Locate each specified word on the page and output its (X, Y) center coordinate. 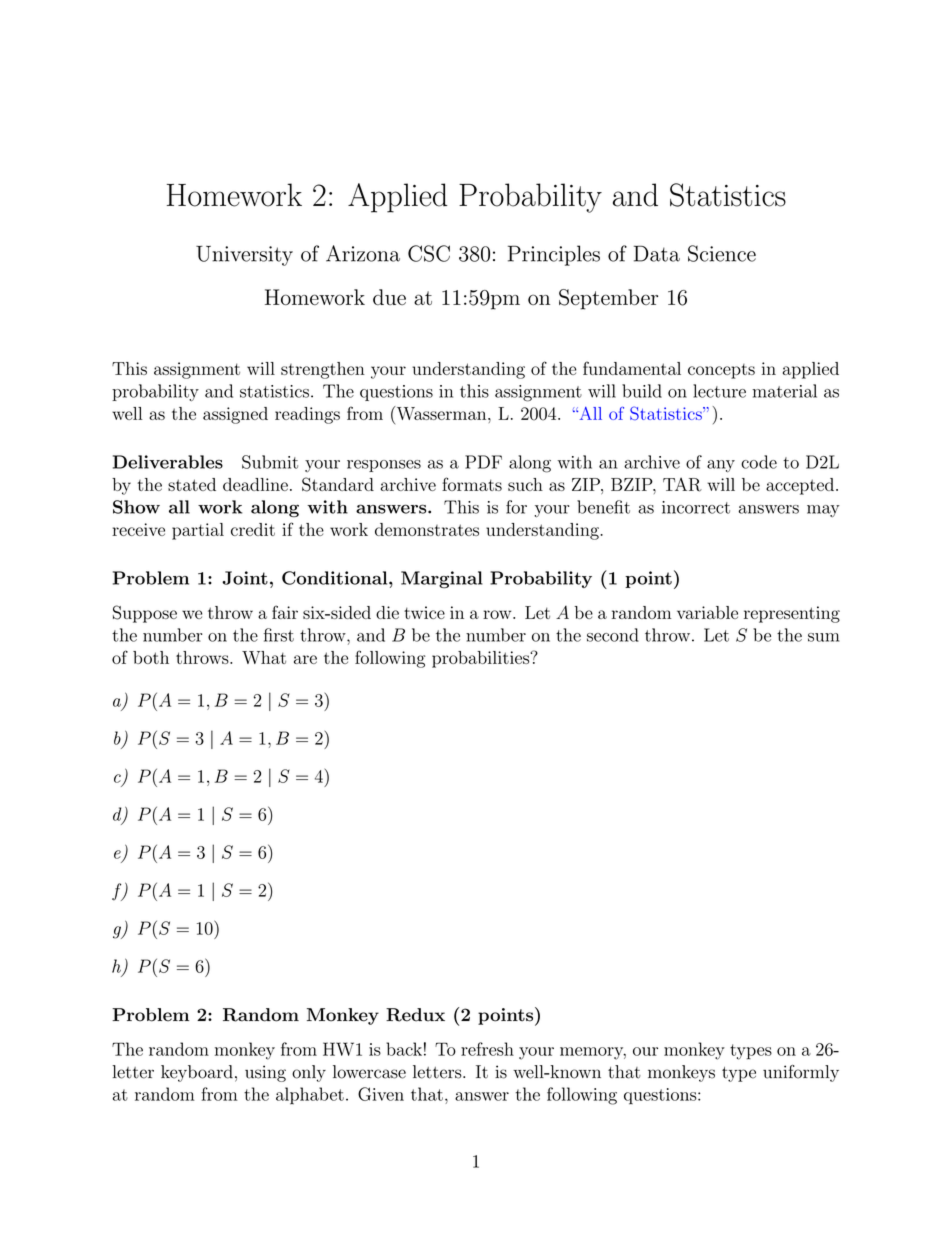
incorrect (696, 507)
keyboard (197, 1073)
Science (722, 253)
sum (824, 637)
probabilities (482, 659)
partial (198, 531)
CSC (429, 253)
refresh (487, 1049)
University (244, 256)
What (264, 657)
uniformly (801, 1073)
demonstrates (427, 529)
